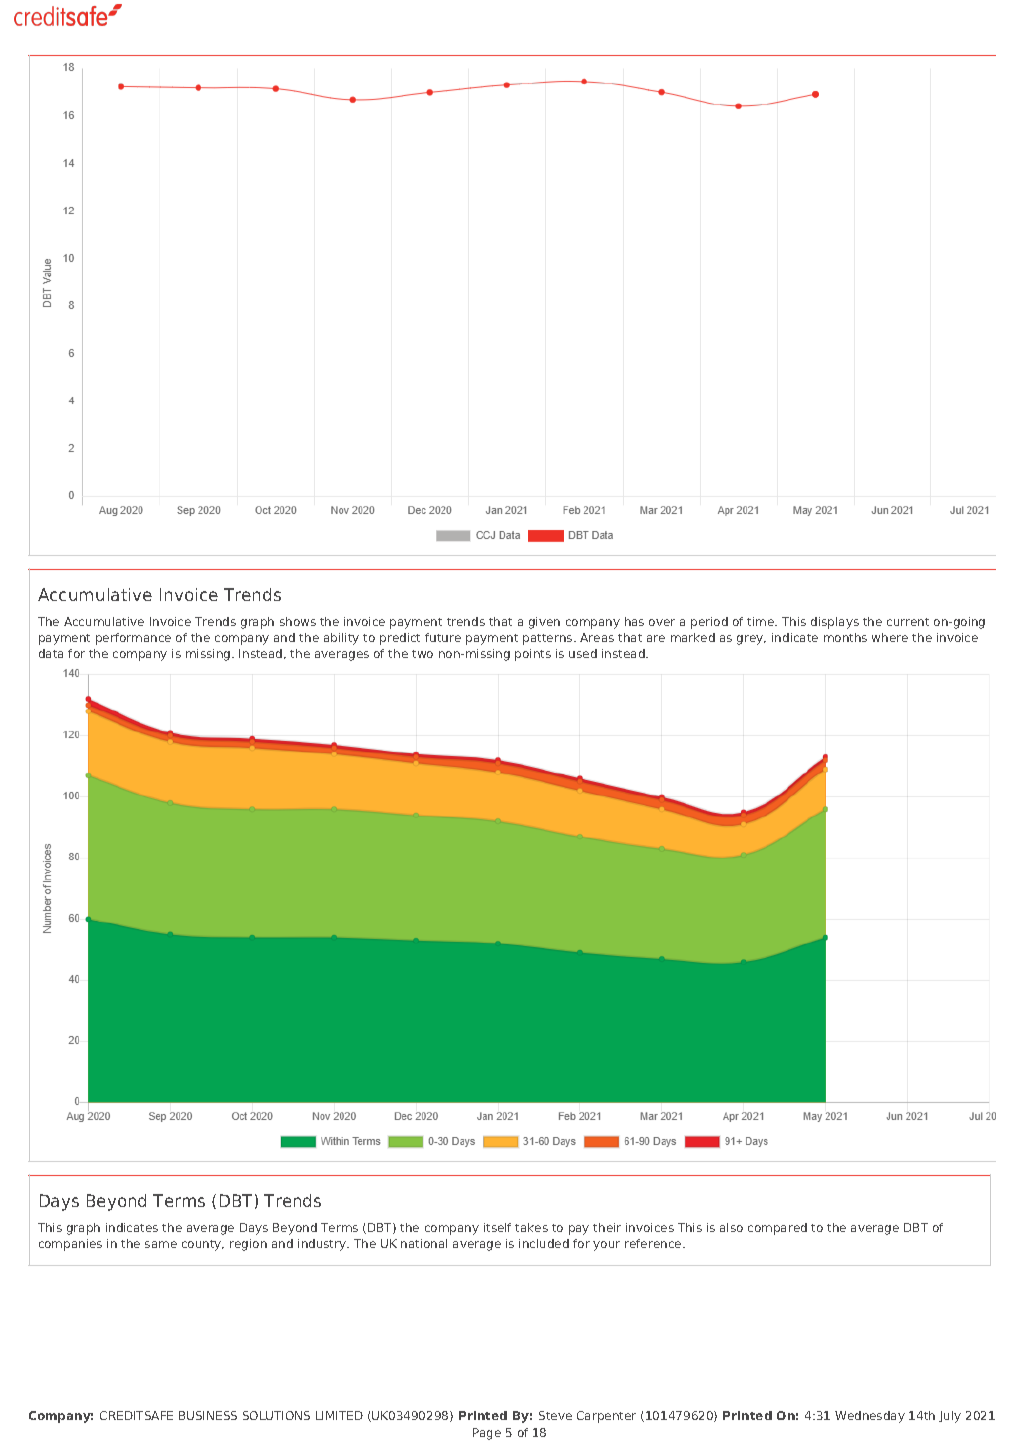 The height and width of the screenshot is (1443, 1020). Describe the element at coordinates (777, 1229) in the screenshot. I see `compared` at that location.
